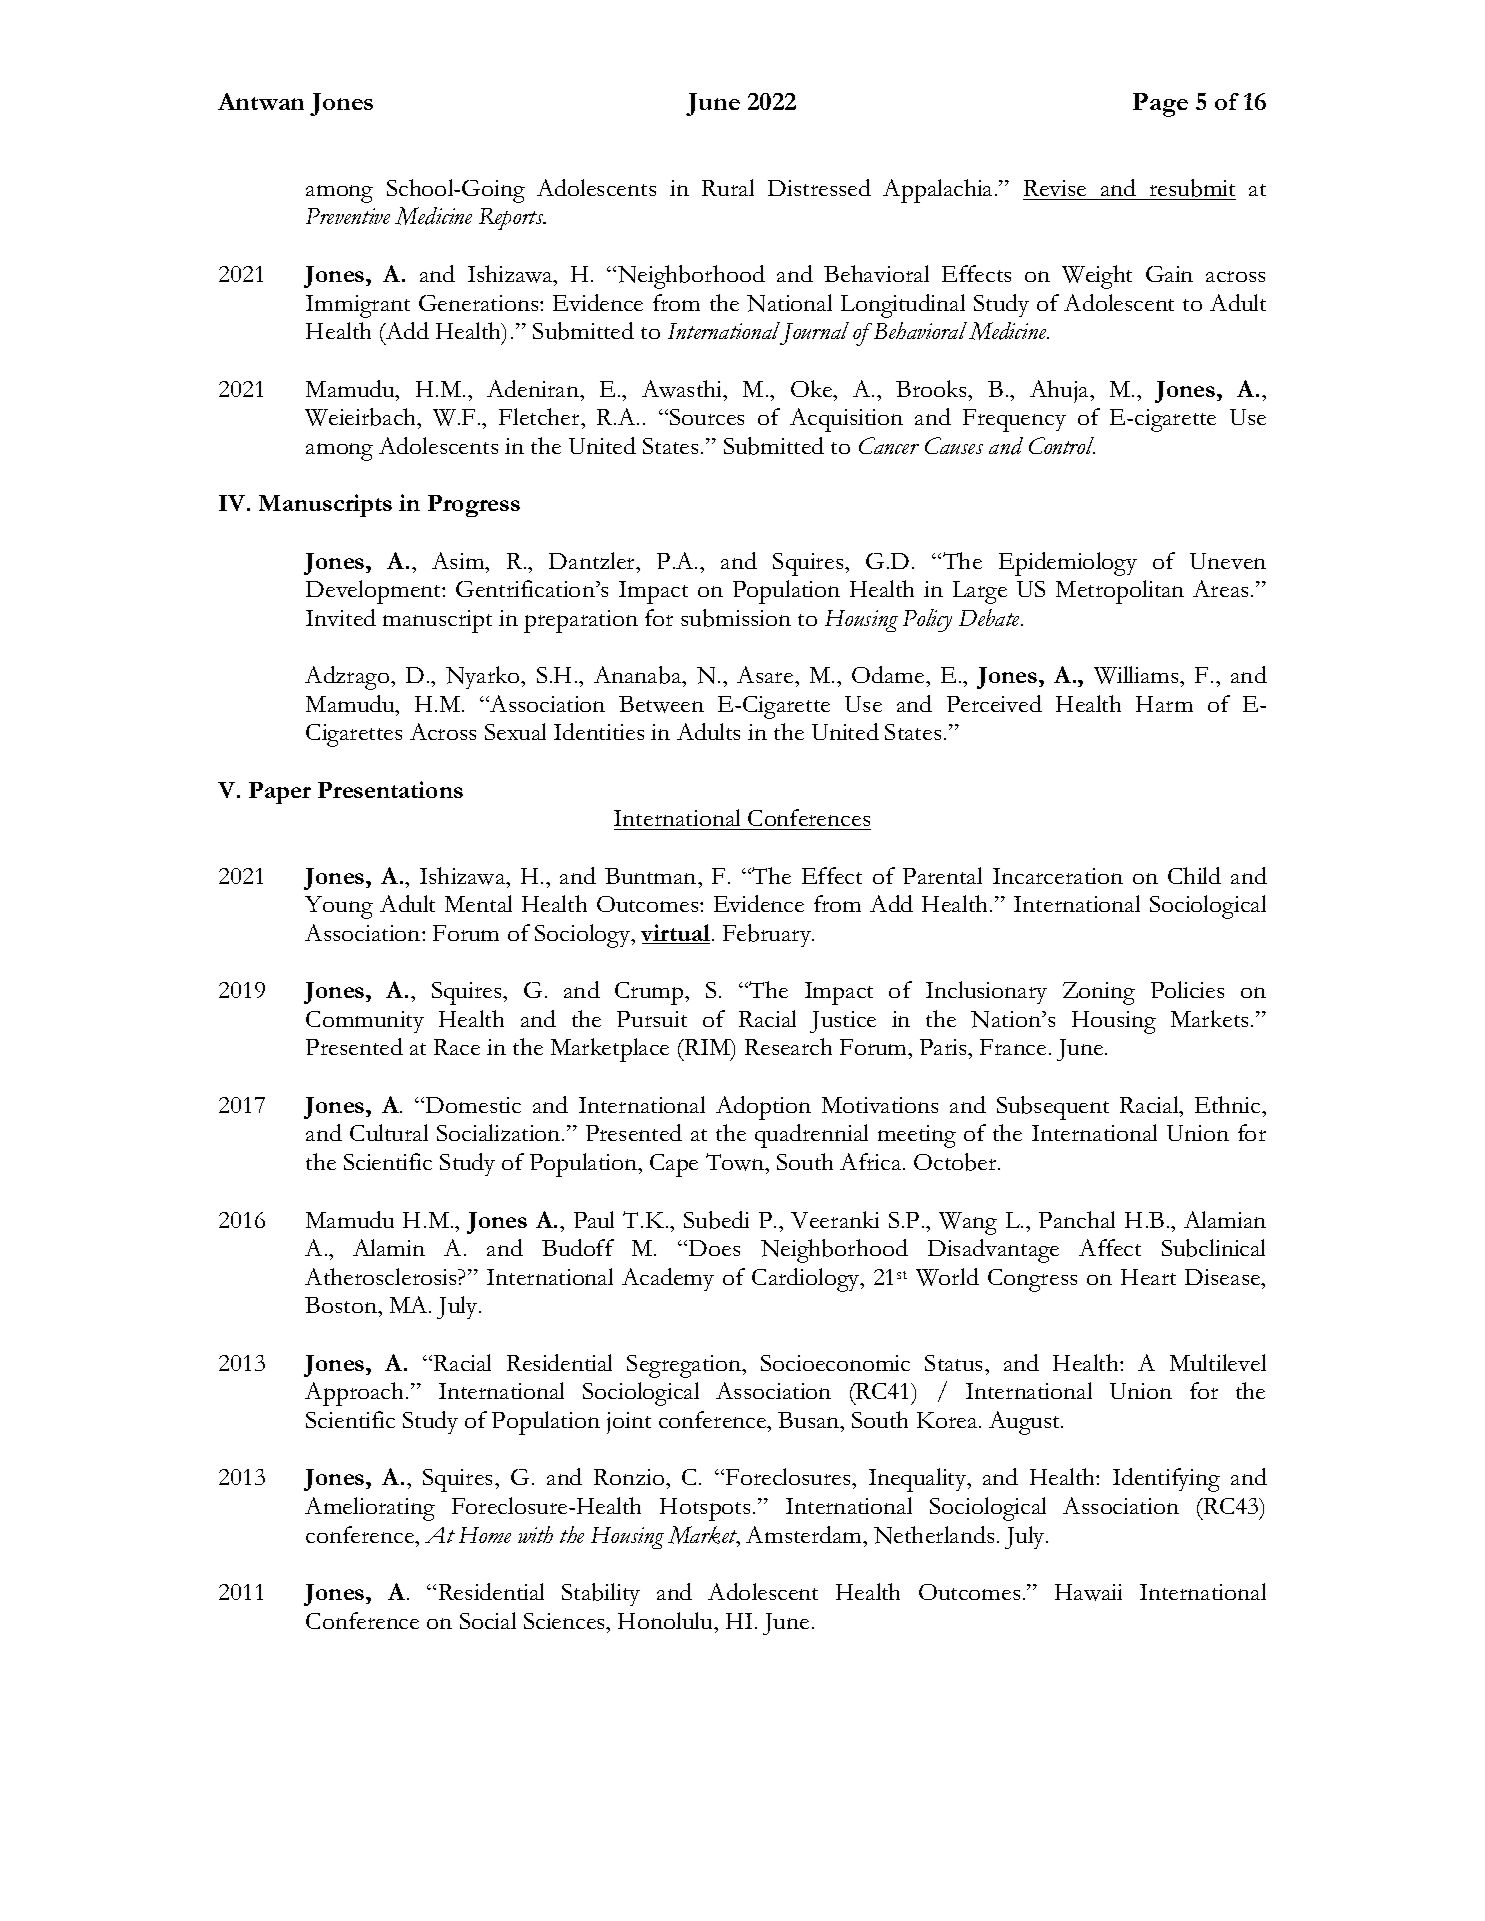 The width and height of the page is (1485, 1921). I want to click on Amsterdam, so click(805, 1534).
